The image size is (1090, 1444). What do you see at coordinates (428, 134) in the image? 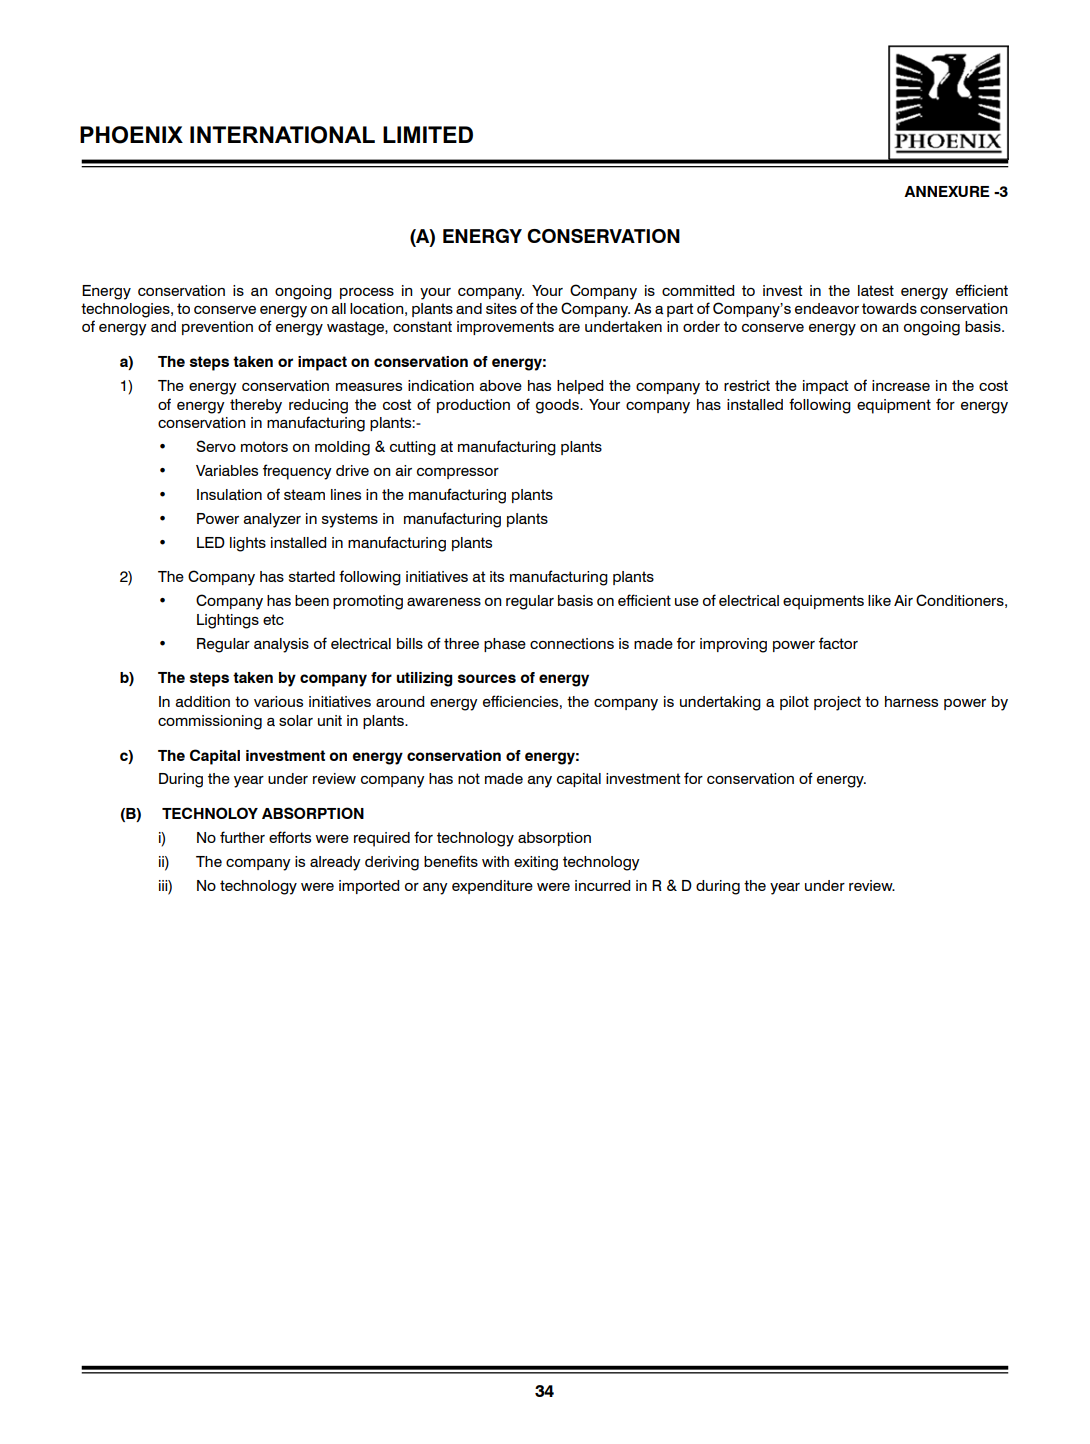
I see `LIMITED` at bounding box center [428, 134].
